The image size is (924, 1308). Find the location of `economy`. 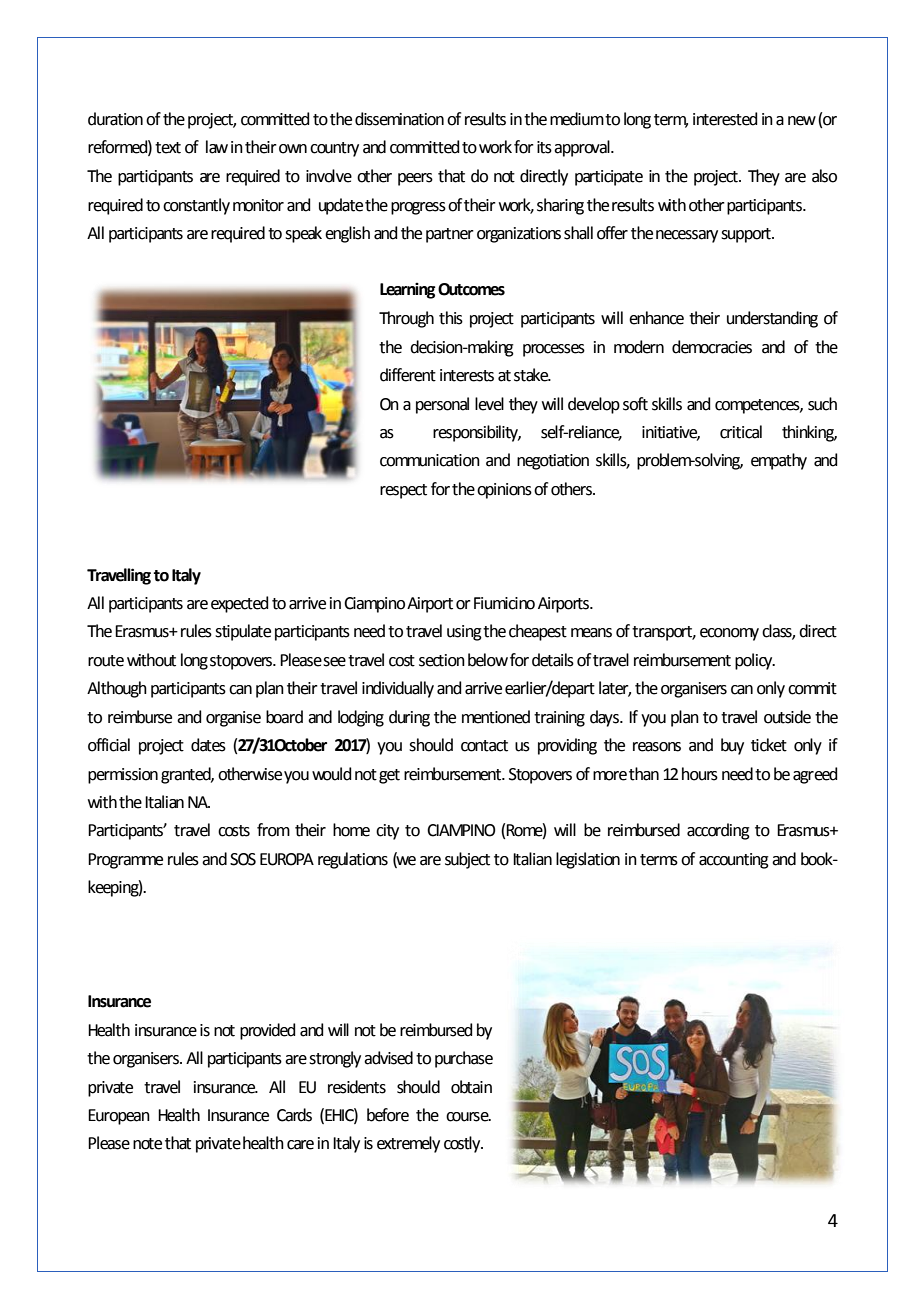

economy is located at coordinates (729, 634).
